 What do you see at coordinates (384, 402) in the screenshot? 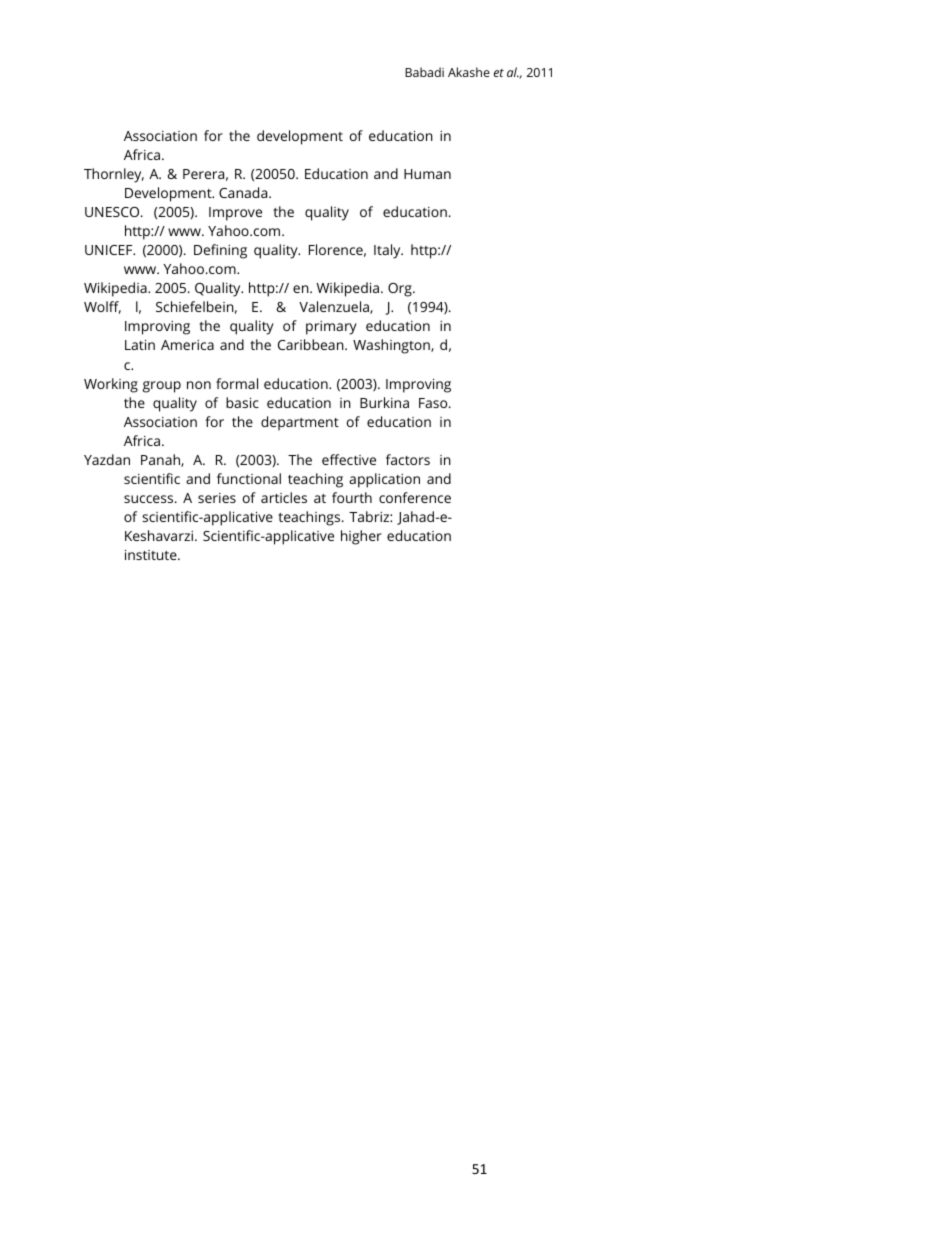
I see `Burkina` at bounding box center [384, 402].
